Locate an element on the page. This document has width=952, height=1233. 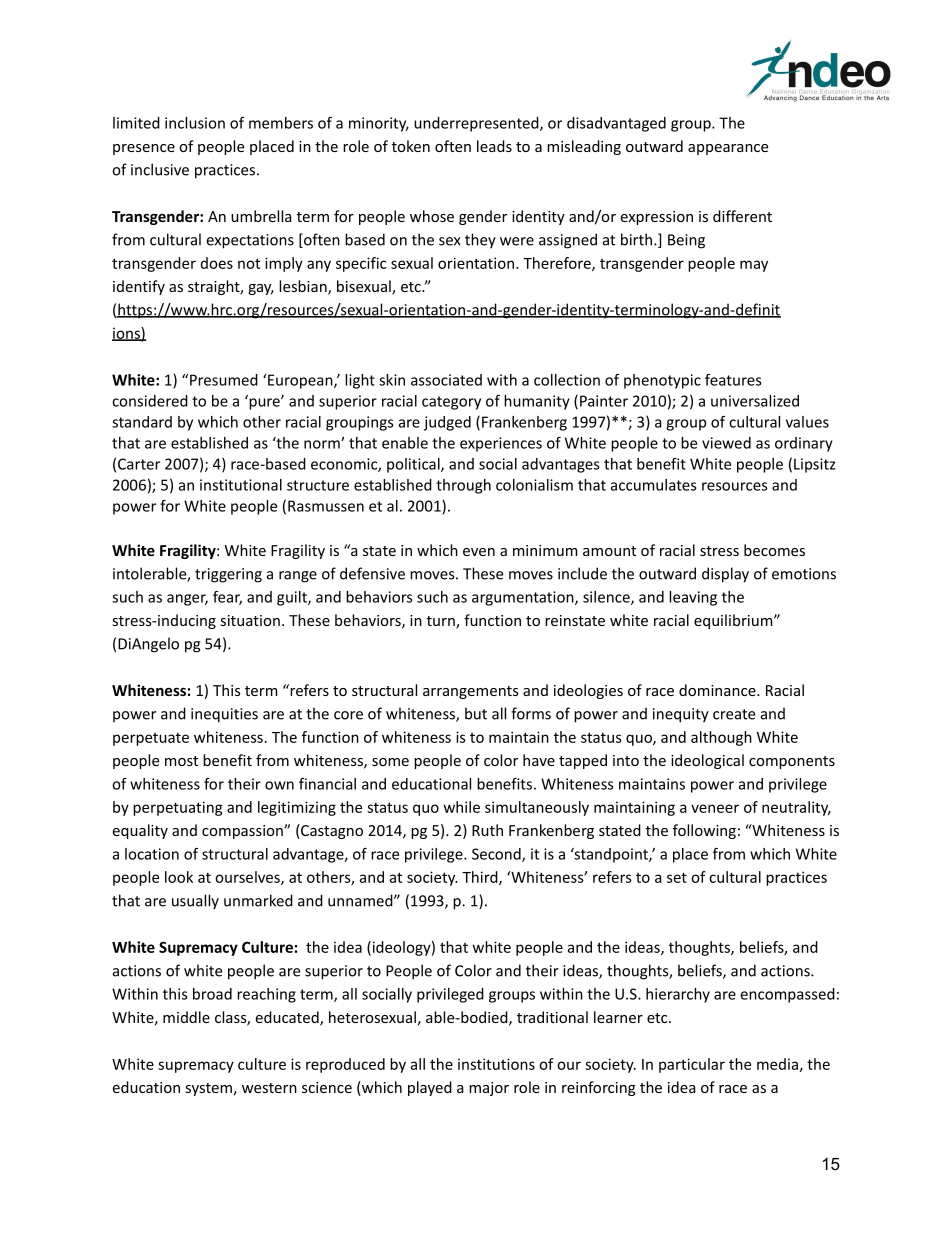
turn is located at coordinates (442, 622).
